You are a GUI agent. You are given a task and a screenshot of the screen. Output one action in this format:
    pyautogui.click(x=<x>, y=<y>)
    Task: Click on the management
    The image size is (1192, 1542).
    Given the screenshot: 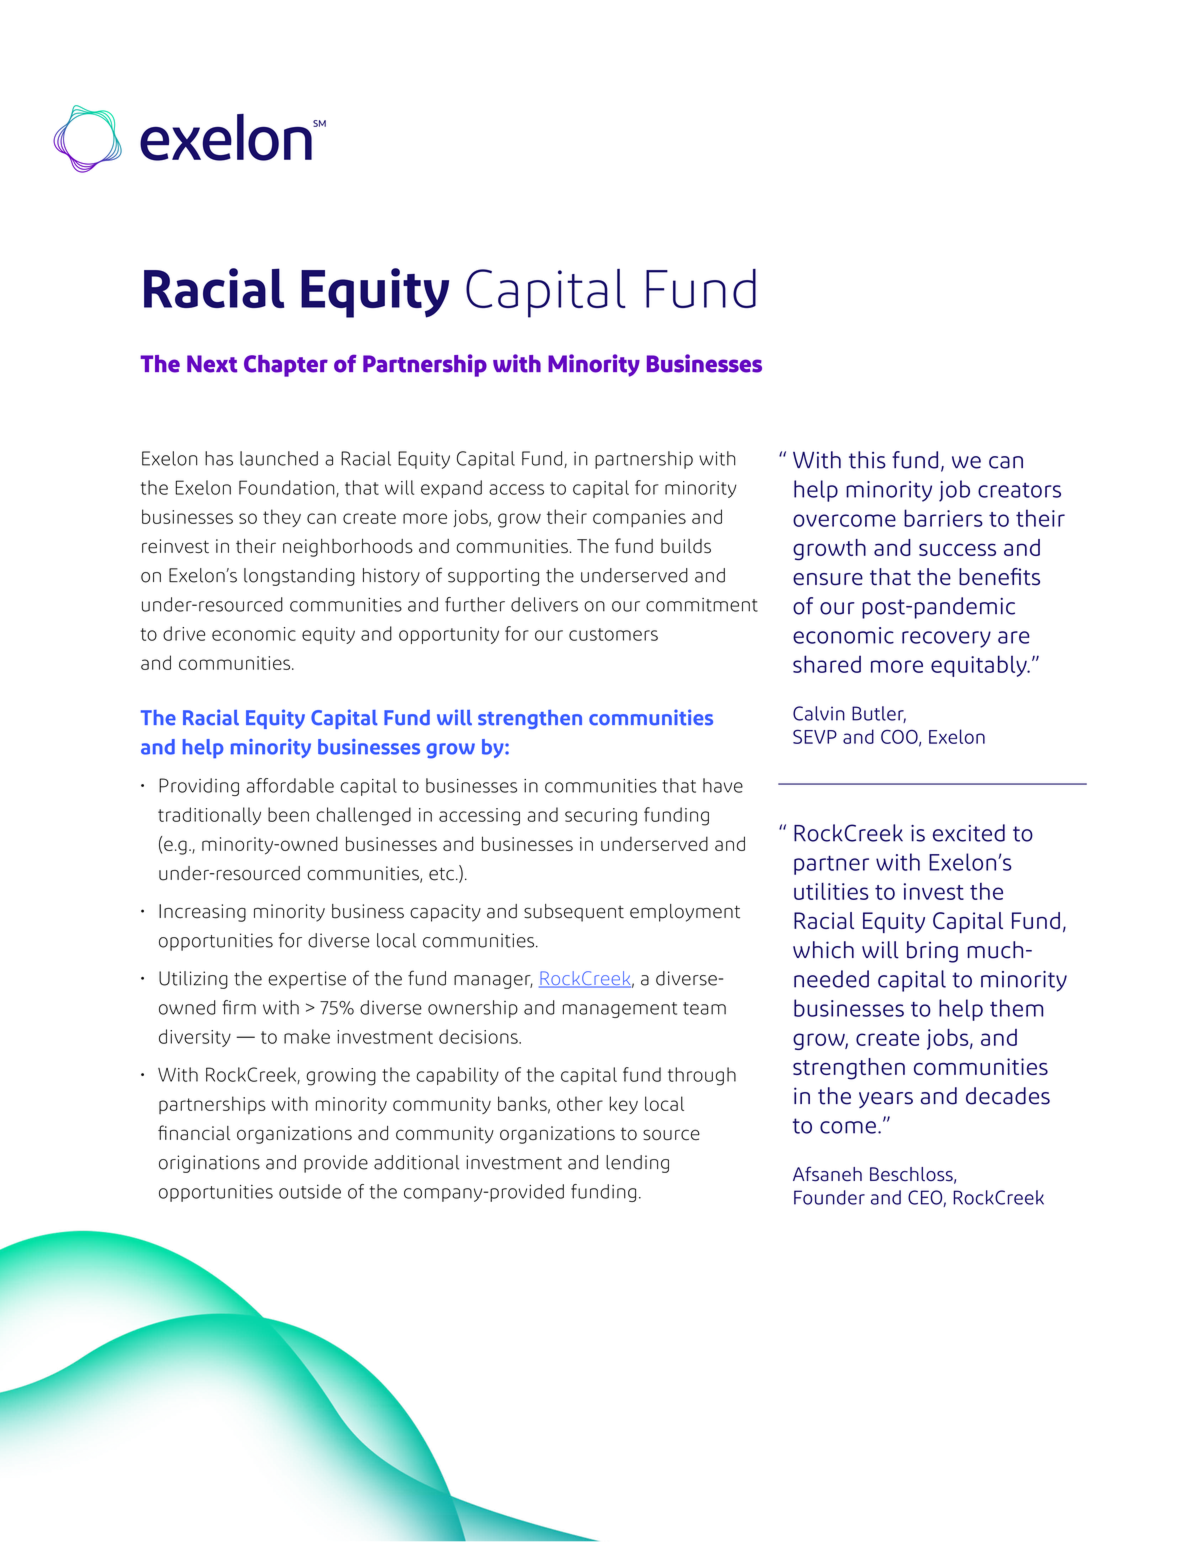 What is the action you would take?
    pyautogui.click(x=620, y=1010)
